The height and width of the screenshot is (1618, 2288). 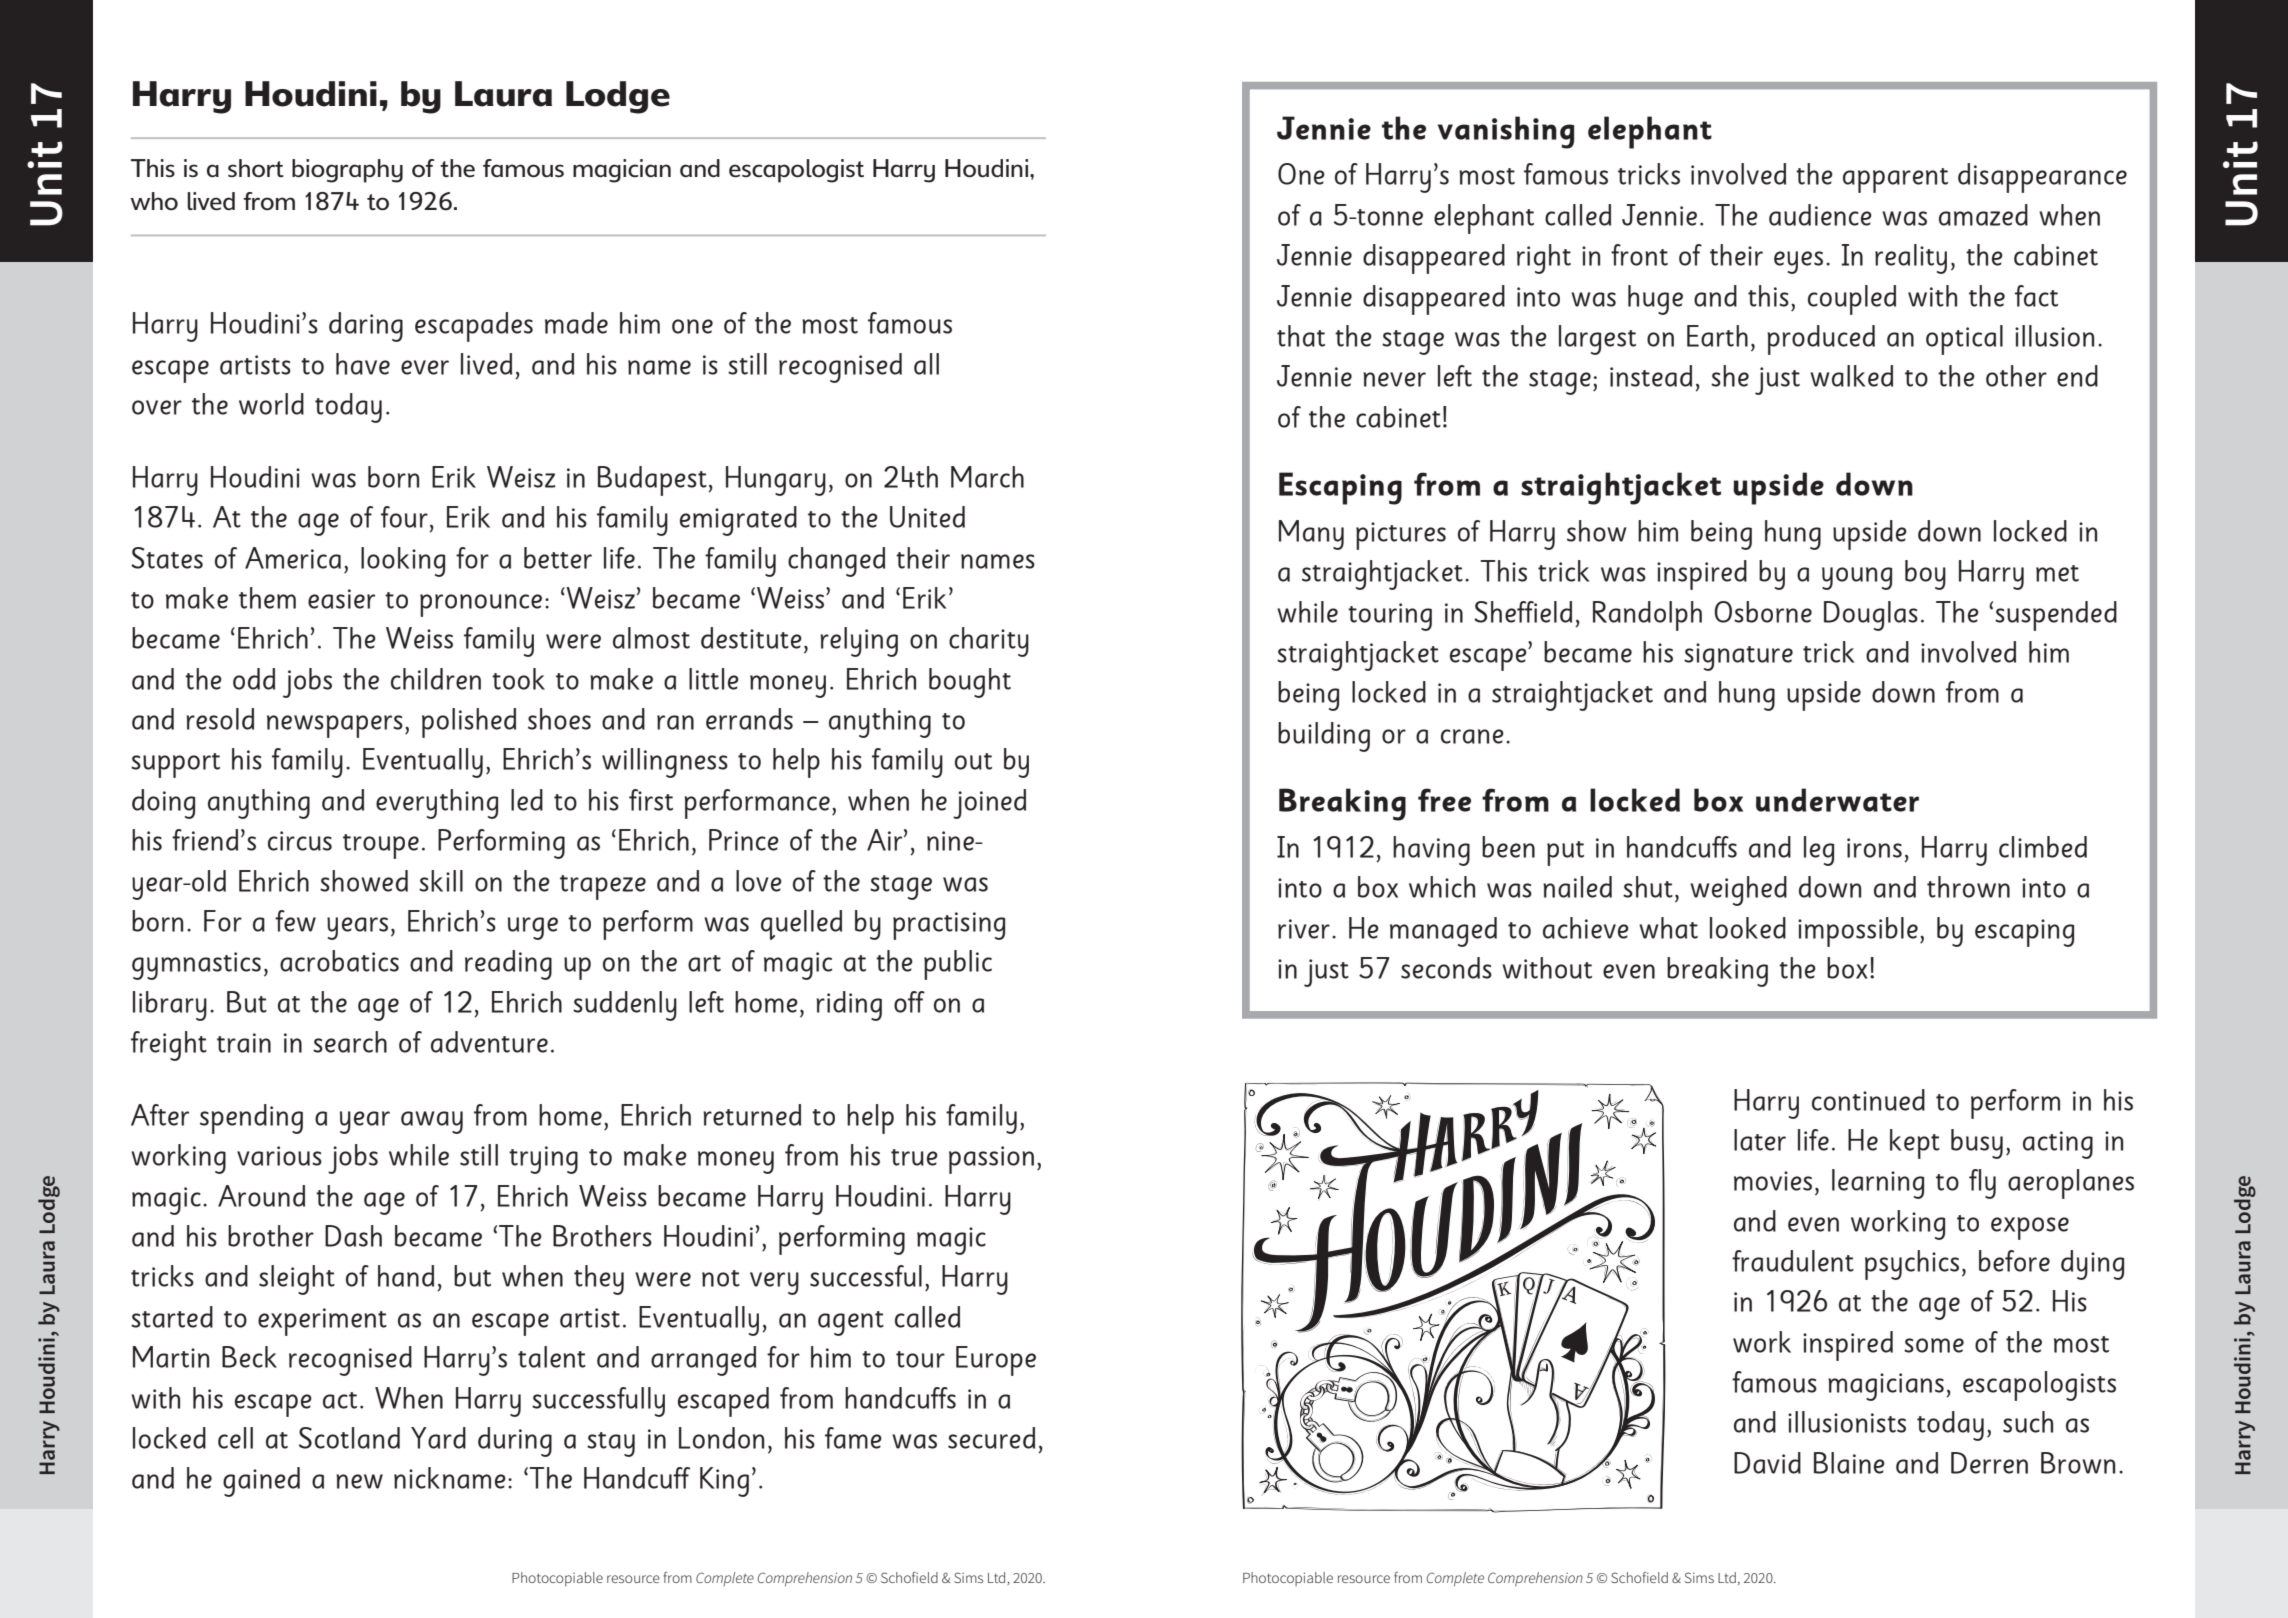 What do you see at coordinates (404, 517) in the screenshot?
I see `four` at bounding box center [404, 517].
